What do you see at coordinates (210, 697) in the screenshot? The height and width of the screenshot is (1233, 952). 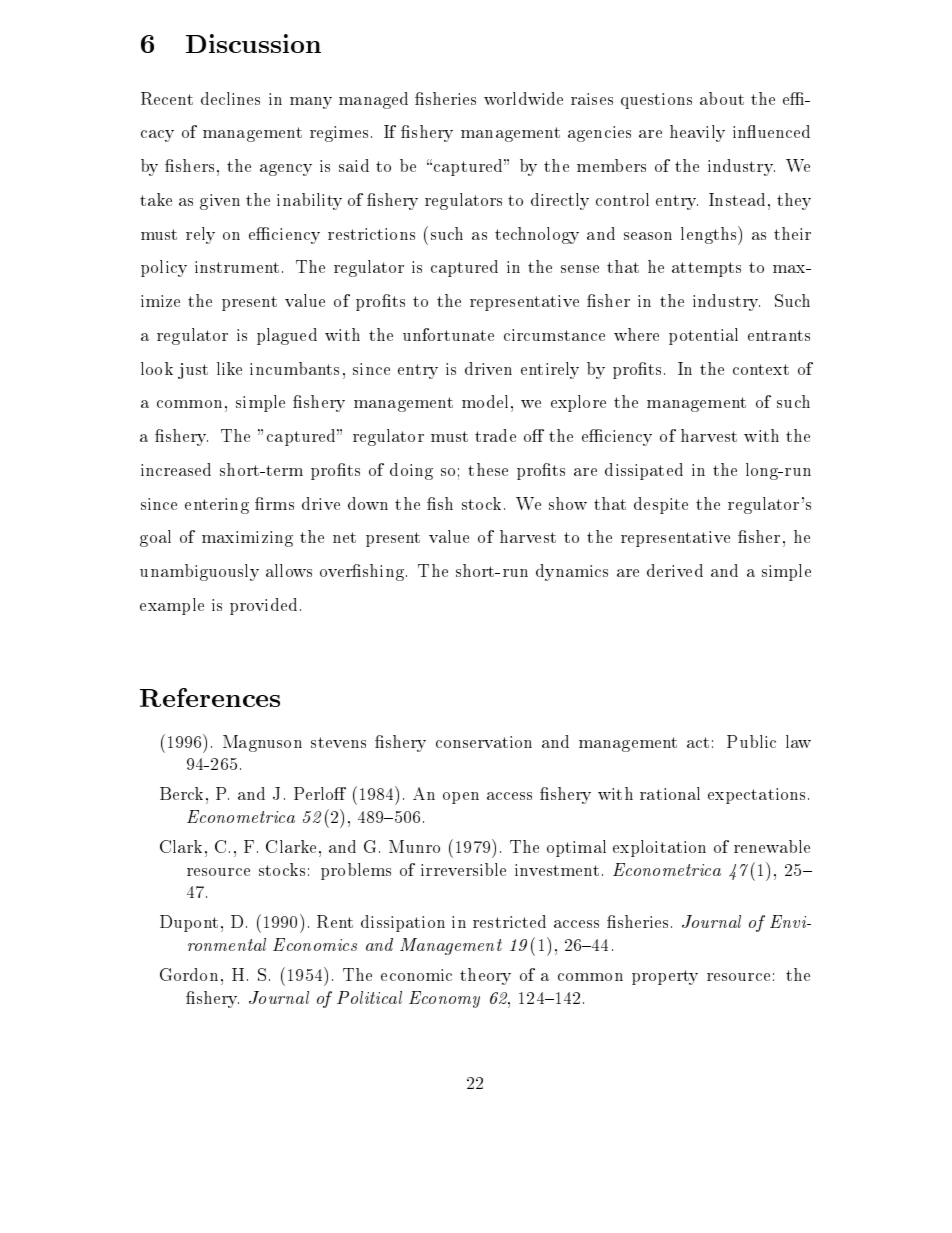 I see `References` at bounding box center [210, 697].
